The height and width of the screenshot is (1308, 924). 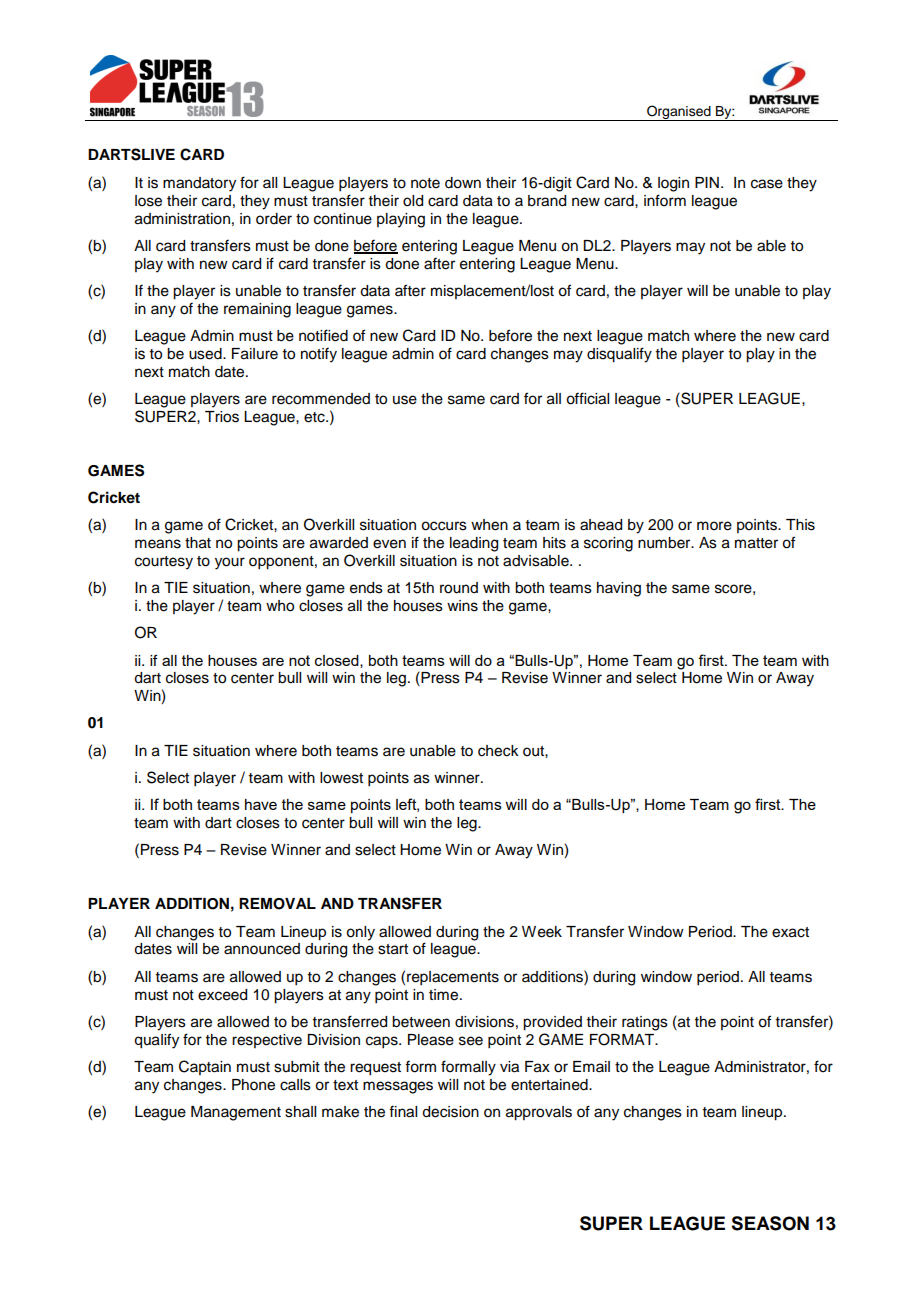 I want to click on replacements, so click(x=453, y=978).
